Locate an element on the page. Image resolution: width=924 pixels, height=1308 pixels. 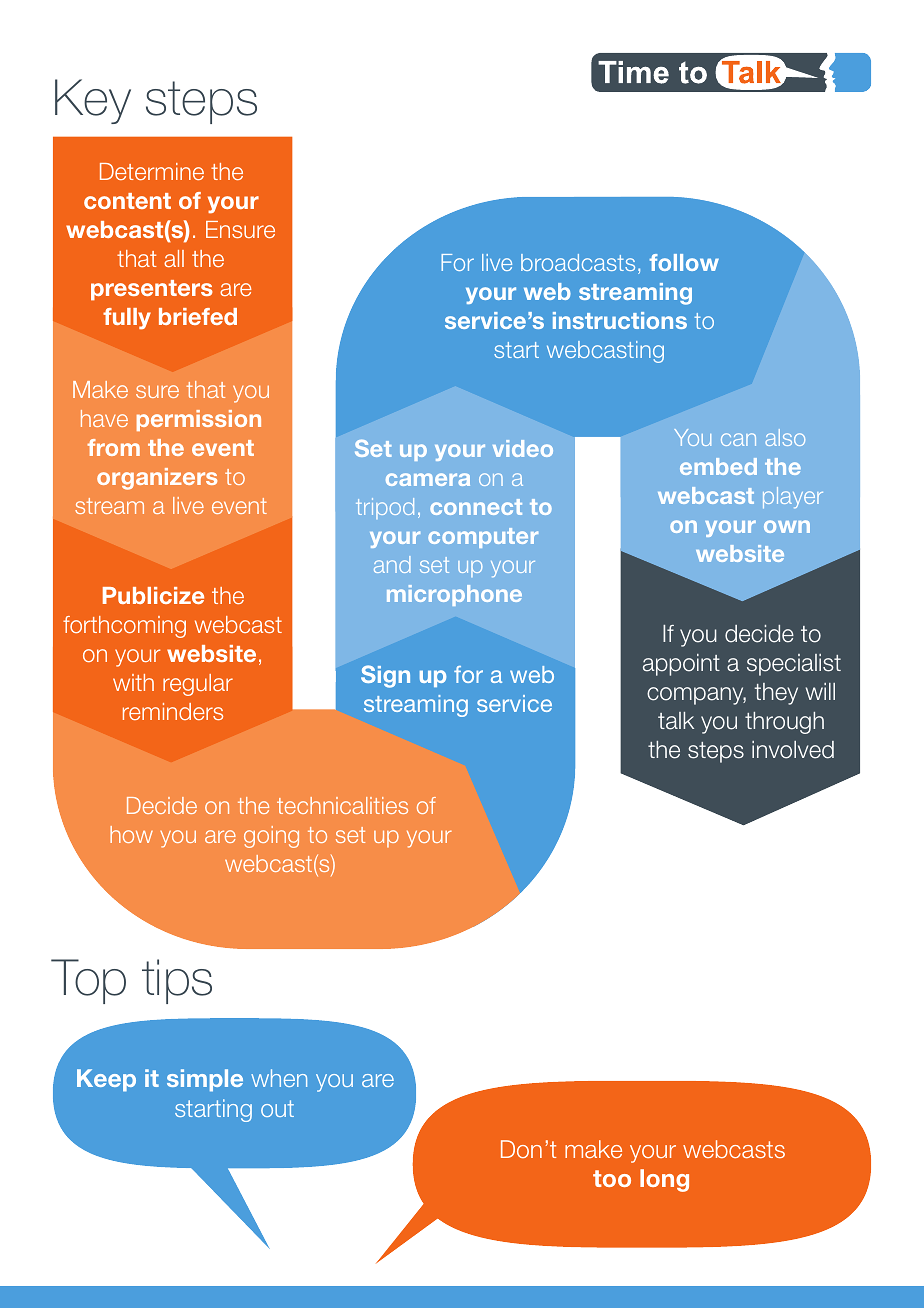
technicalities is located at coordinates (342, 805).
